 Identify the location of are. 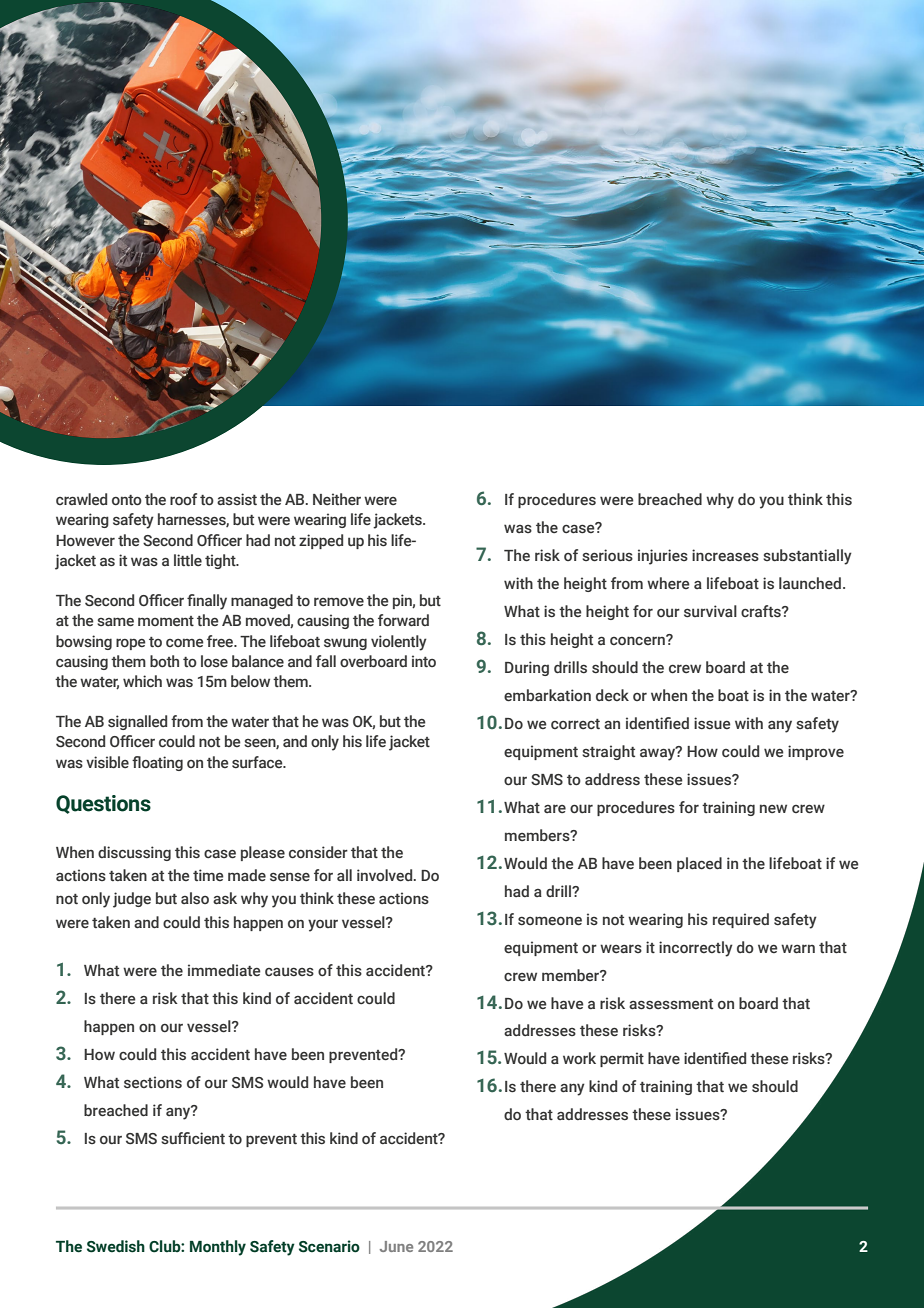
(555, 808).
